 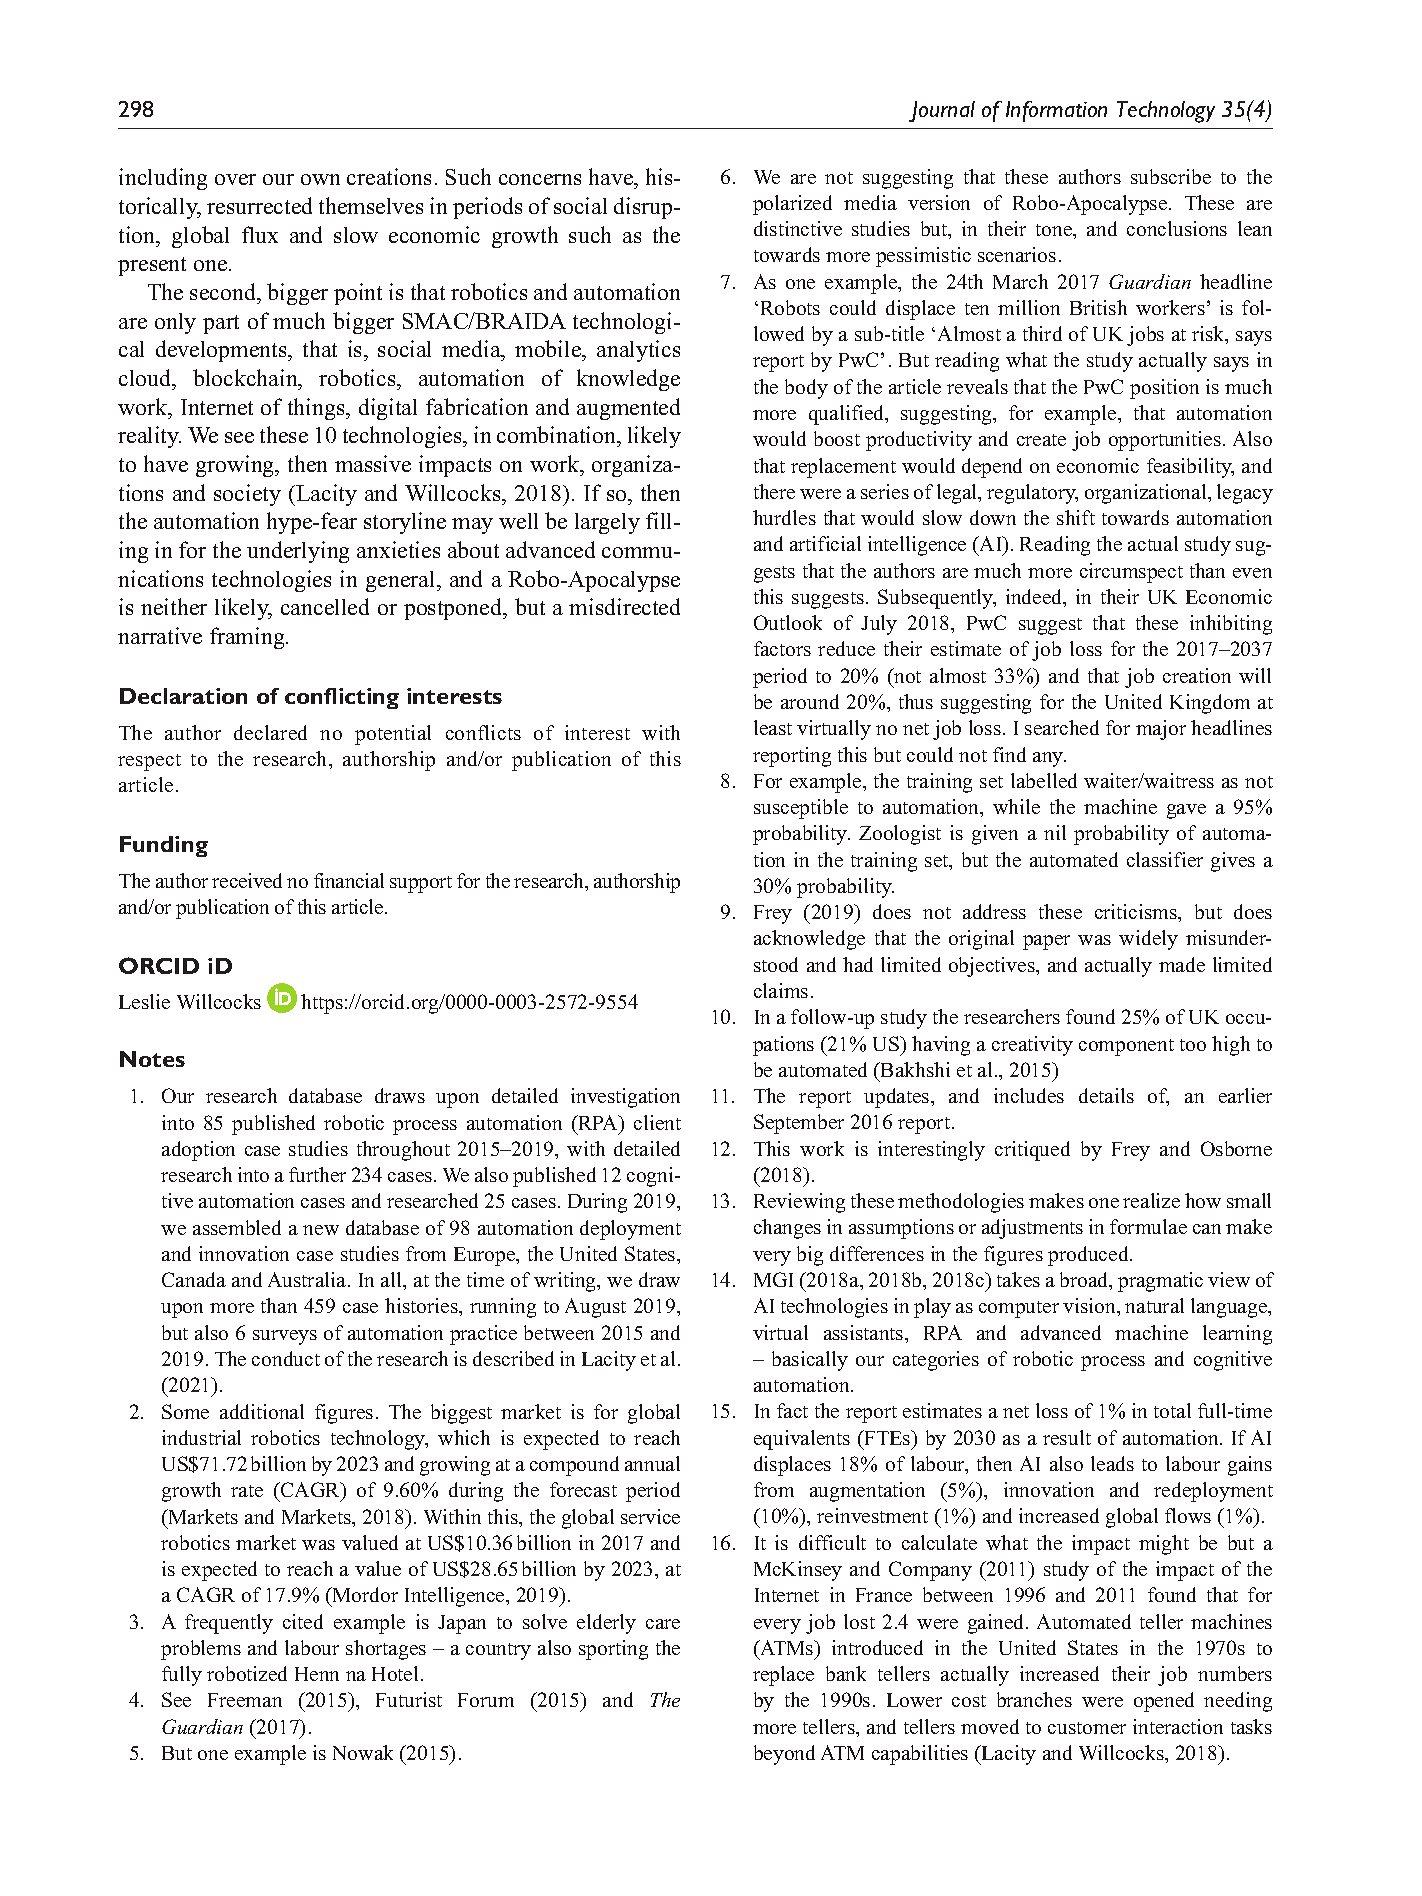 What do you see at coordinates (781, 990) in the screenshot?
I see `claims` at bounding box center [781, 990].
